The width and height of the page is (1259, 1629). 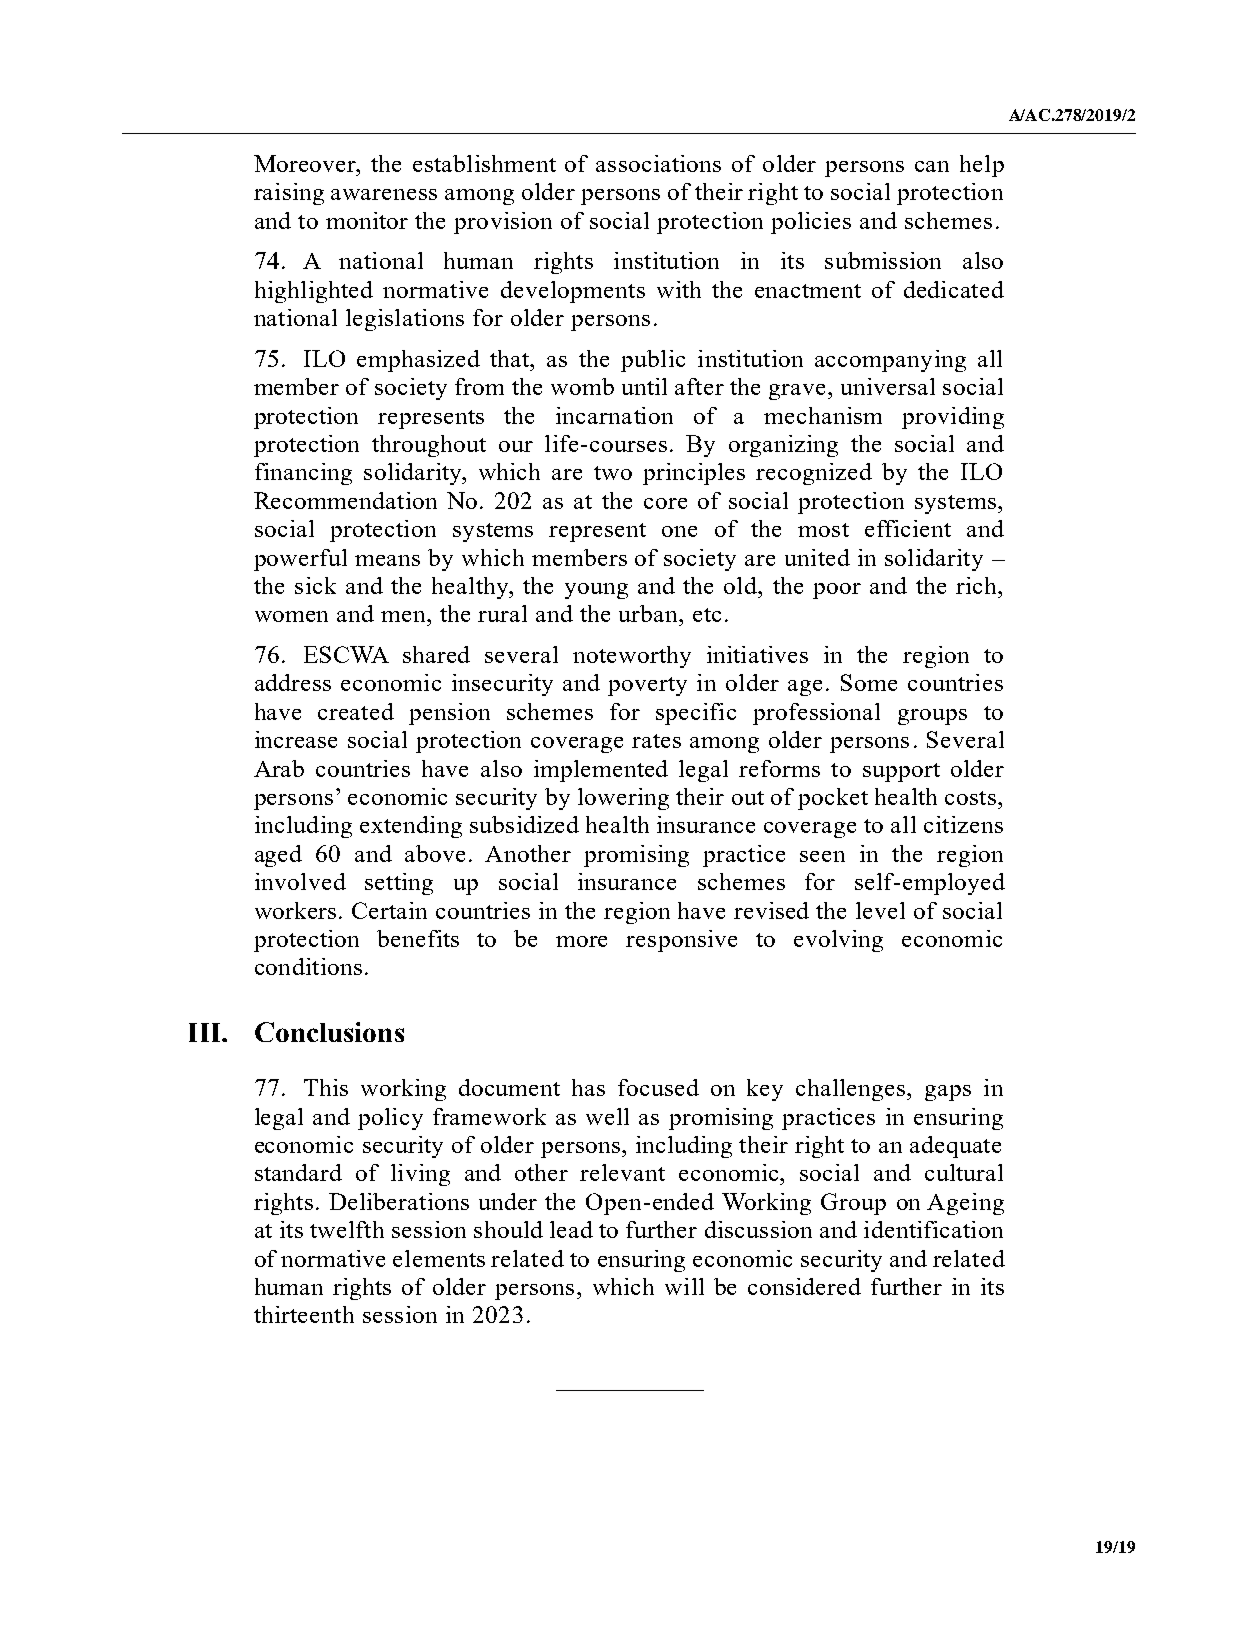 I want to click on thirteenth, so click(x=304, y=1314).
